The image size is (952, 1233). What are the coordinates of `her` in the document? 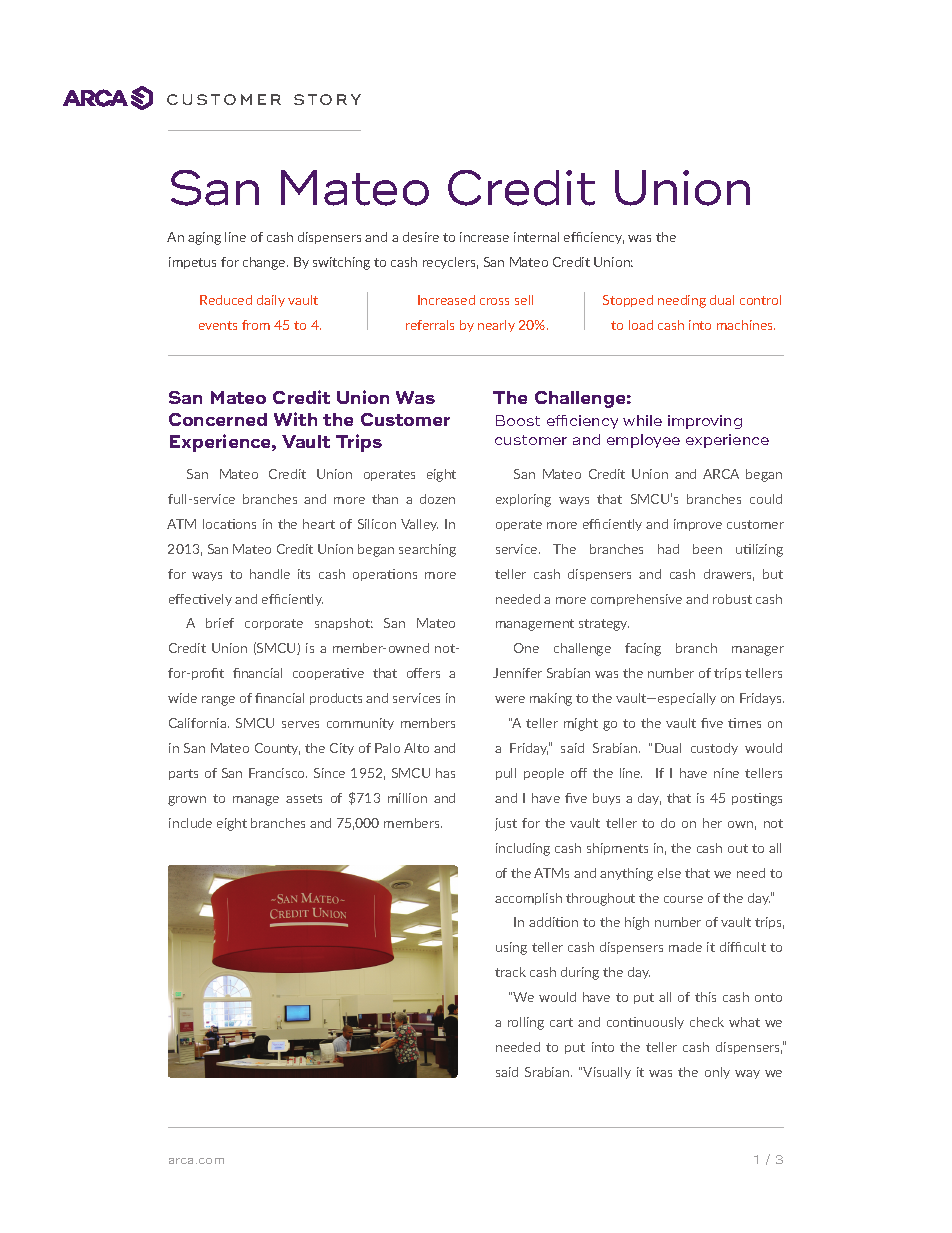 It's located at (712, 823).
